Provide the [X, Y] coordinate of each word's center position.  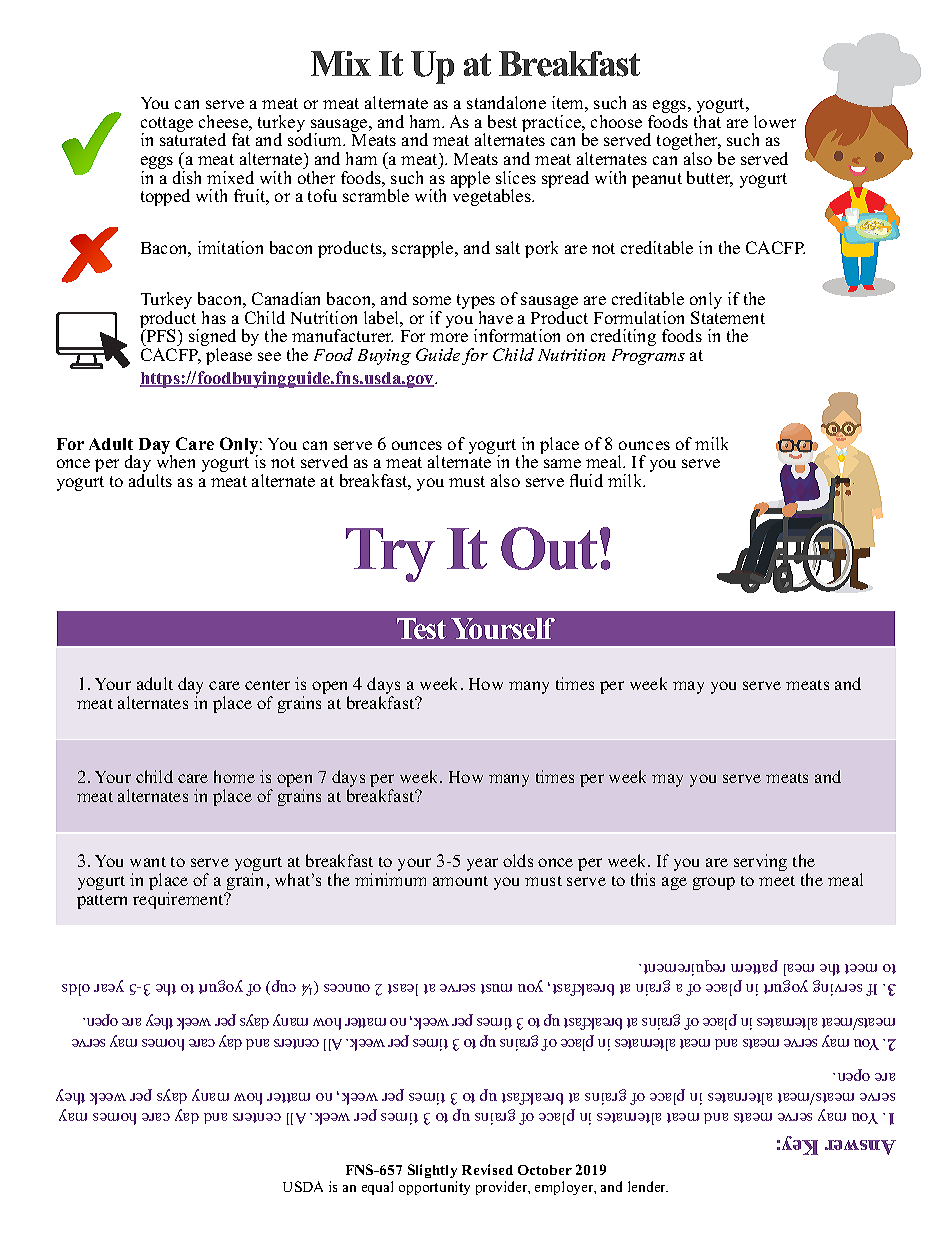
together [689, 143]
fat [241, 139]
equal [377, 1188]
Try [390, 555]
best [502, 121]
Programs [648, 357]
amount [460, 881]
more [449, 337]
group [714, 883]
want [148, 862]
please [229, 356]
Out [549, 548]
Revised [487, 1169]
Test [421, 628]
